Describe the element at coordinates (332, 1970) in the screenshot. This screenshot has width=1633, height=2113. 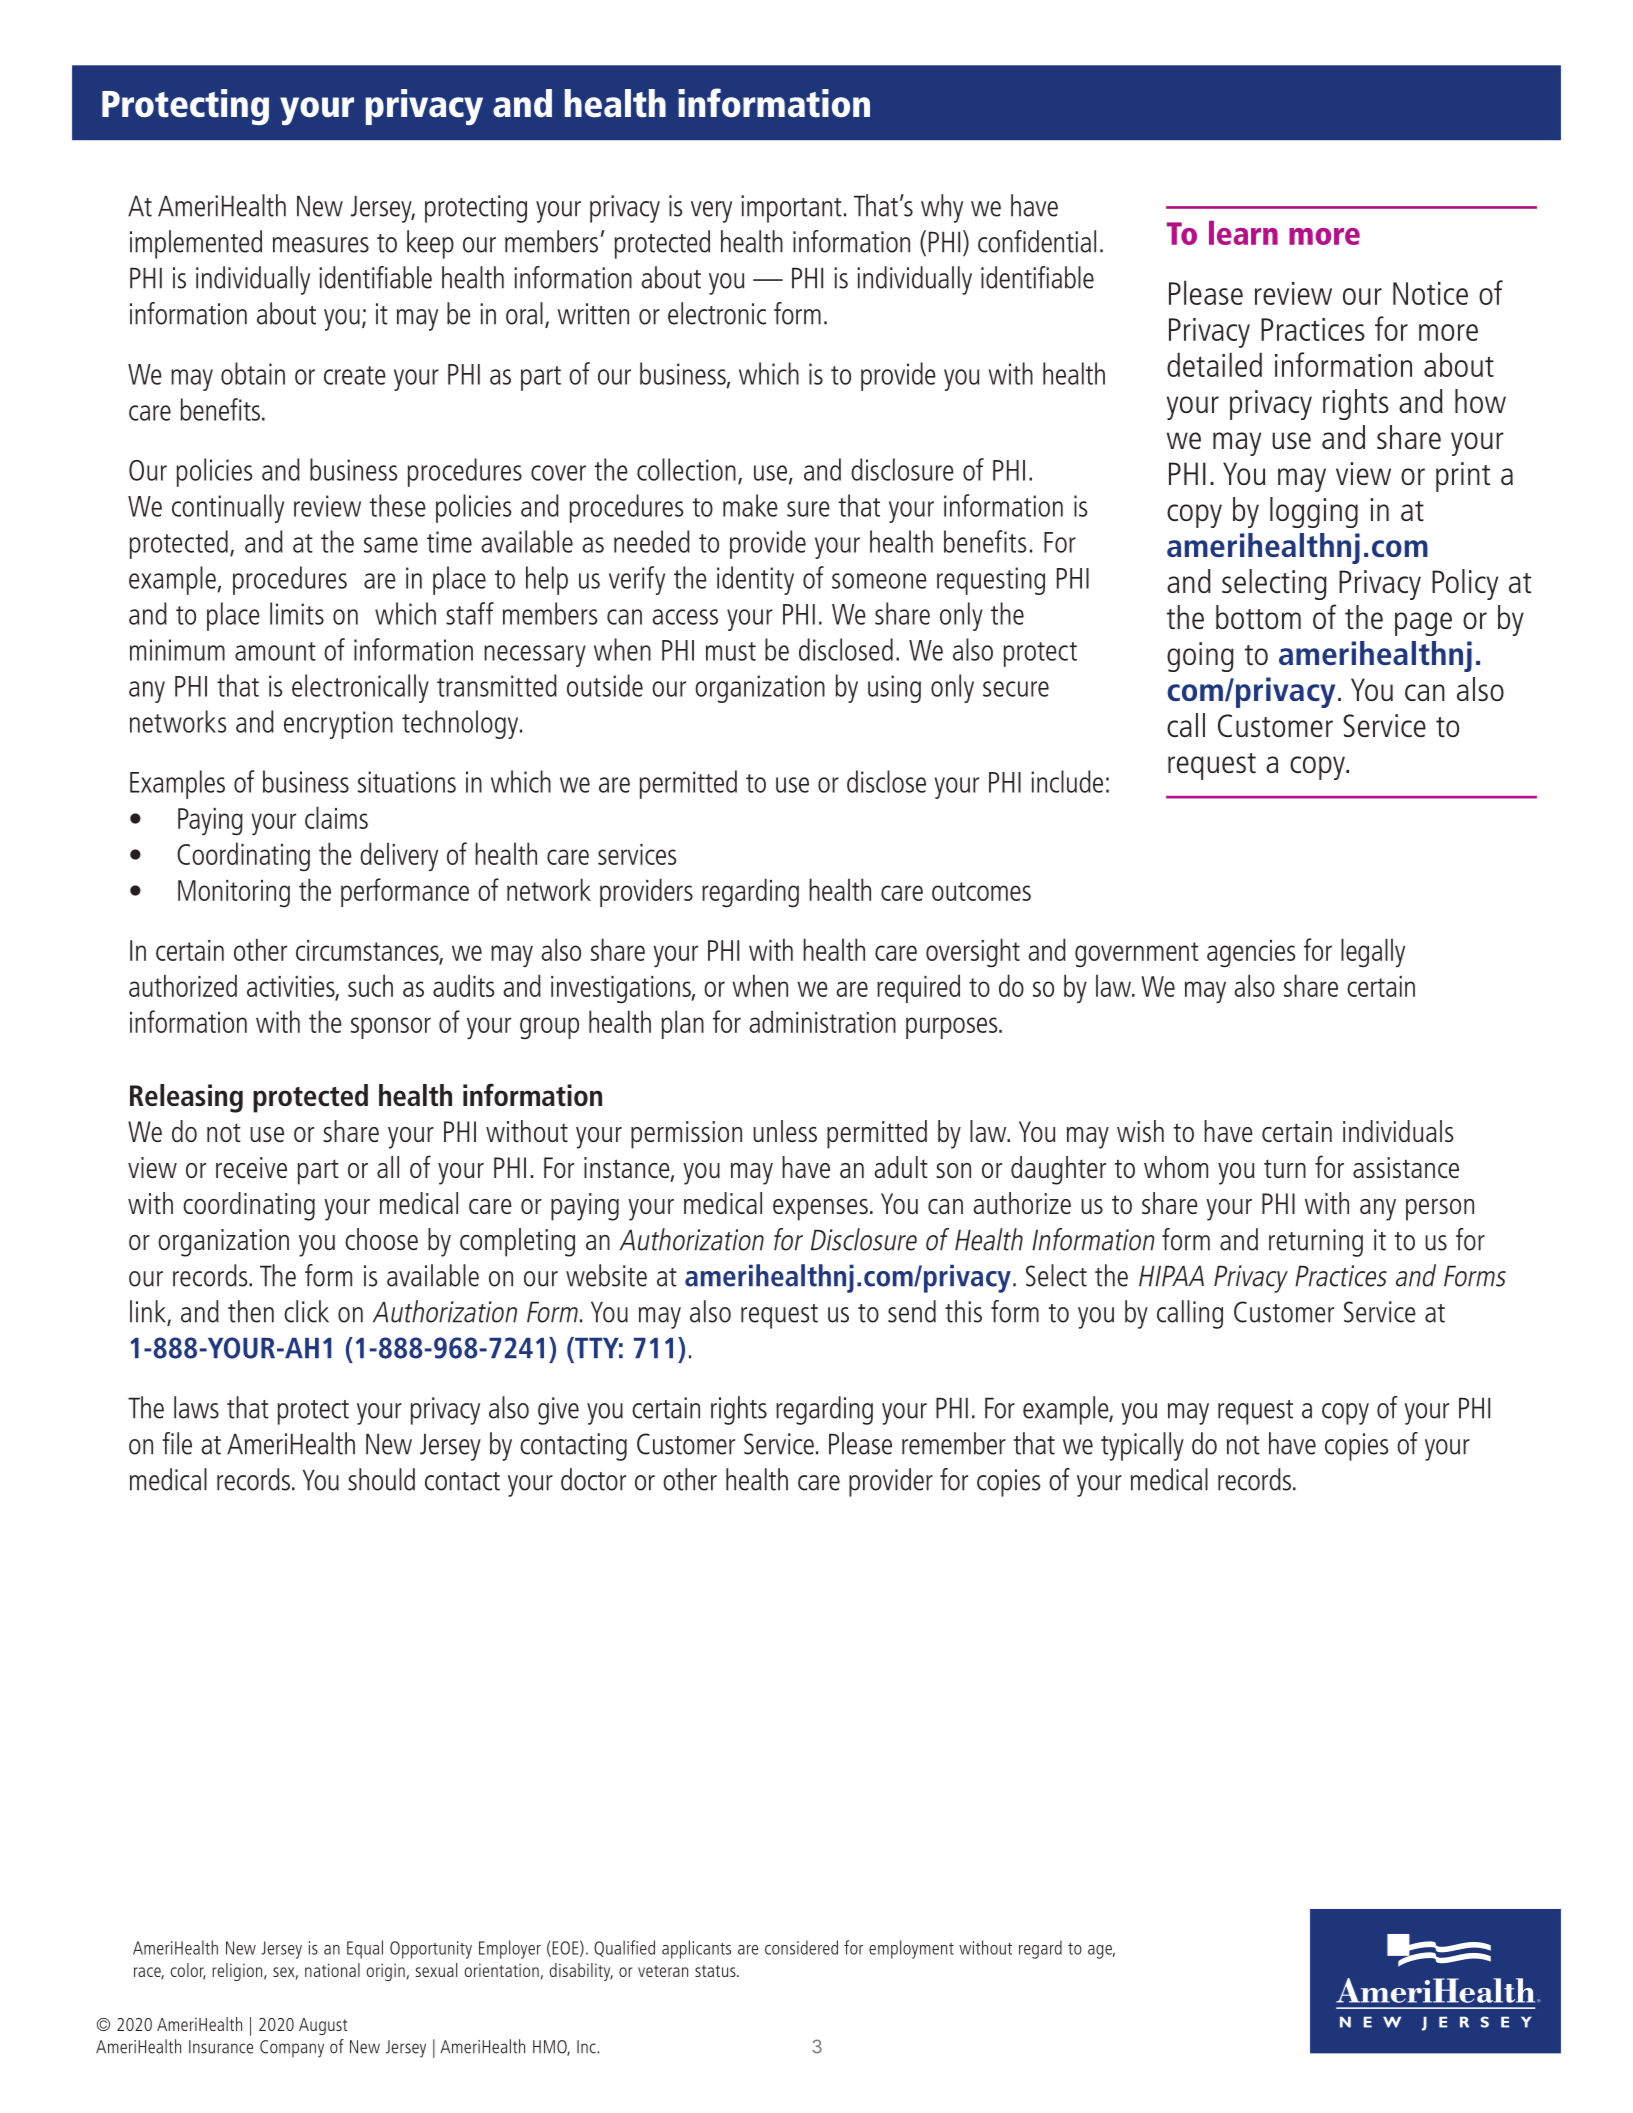
I see `national` at that location.
